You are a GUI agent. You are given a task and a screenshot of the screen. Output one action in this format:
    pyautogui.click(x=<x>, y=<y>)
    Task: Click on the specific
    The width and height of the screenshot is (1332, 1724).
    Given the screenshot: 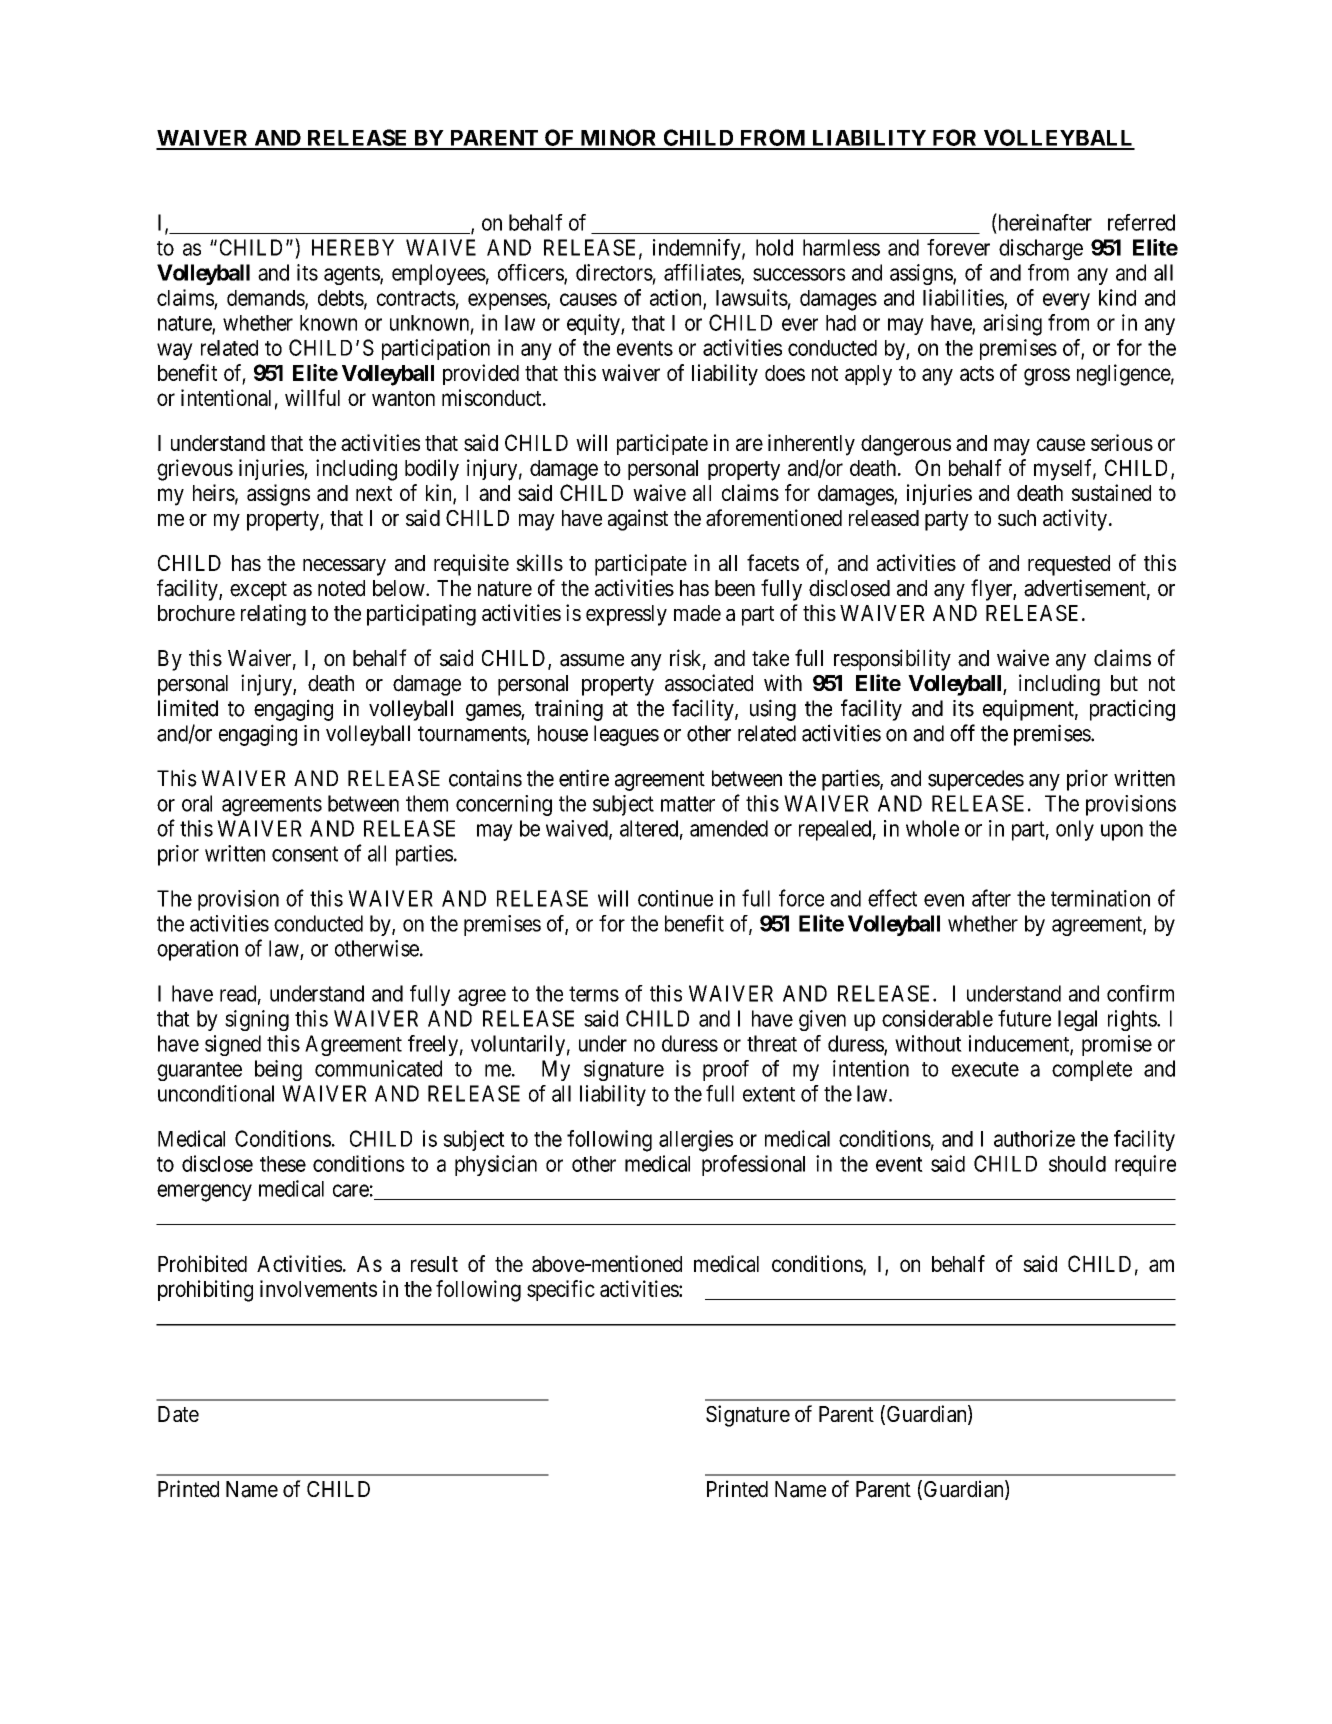 What is the action you would take?
    pyautogui.click(x=561, y=1290)
